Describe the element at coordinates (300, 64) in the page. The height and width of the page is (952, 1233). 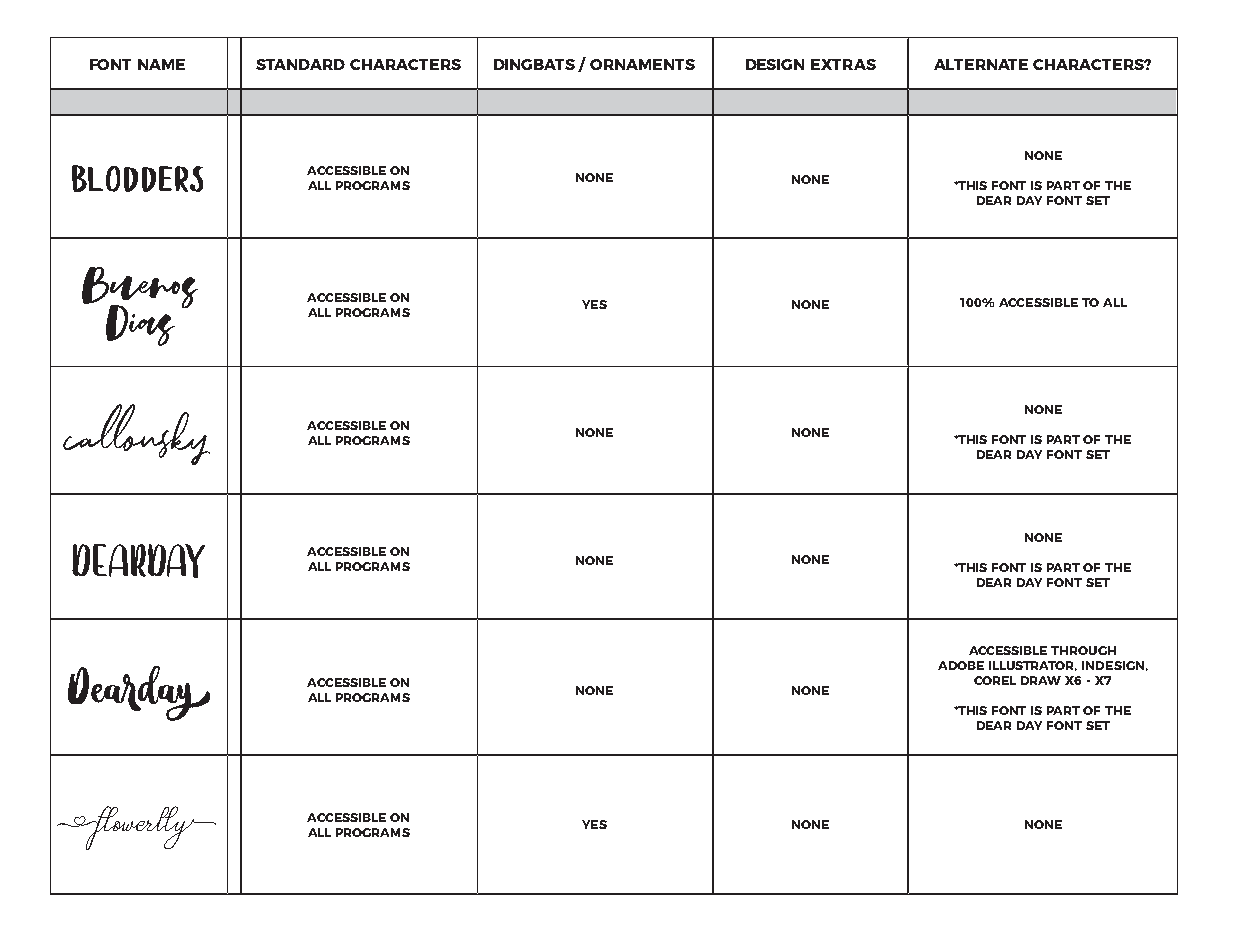
I see `STANDARD` at that location.
